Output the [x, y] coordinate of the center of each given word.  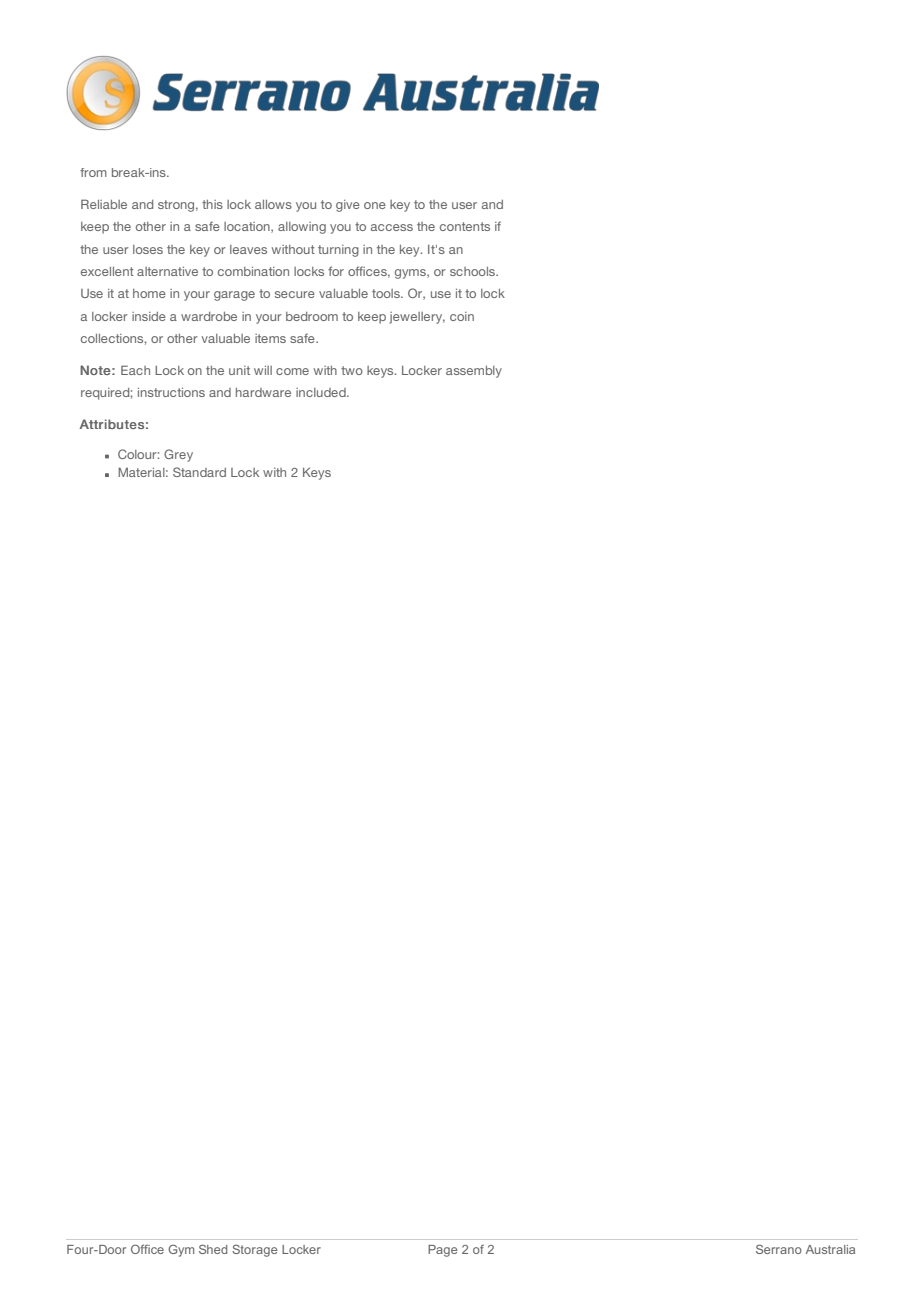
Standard [199, 472]
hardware [263, 392]
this [212, 204]
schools [473, 271]
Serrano [779, 1249]
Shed [213, 1249]
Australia [830, 1249]
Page [442, 1251]
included [322, 392]
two [352, 370]
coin [462, 316]
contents [465, 226]
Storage [254, 1250]
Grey [178, 455]
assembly [474, 372]
